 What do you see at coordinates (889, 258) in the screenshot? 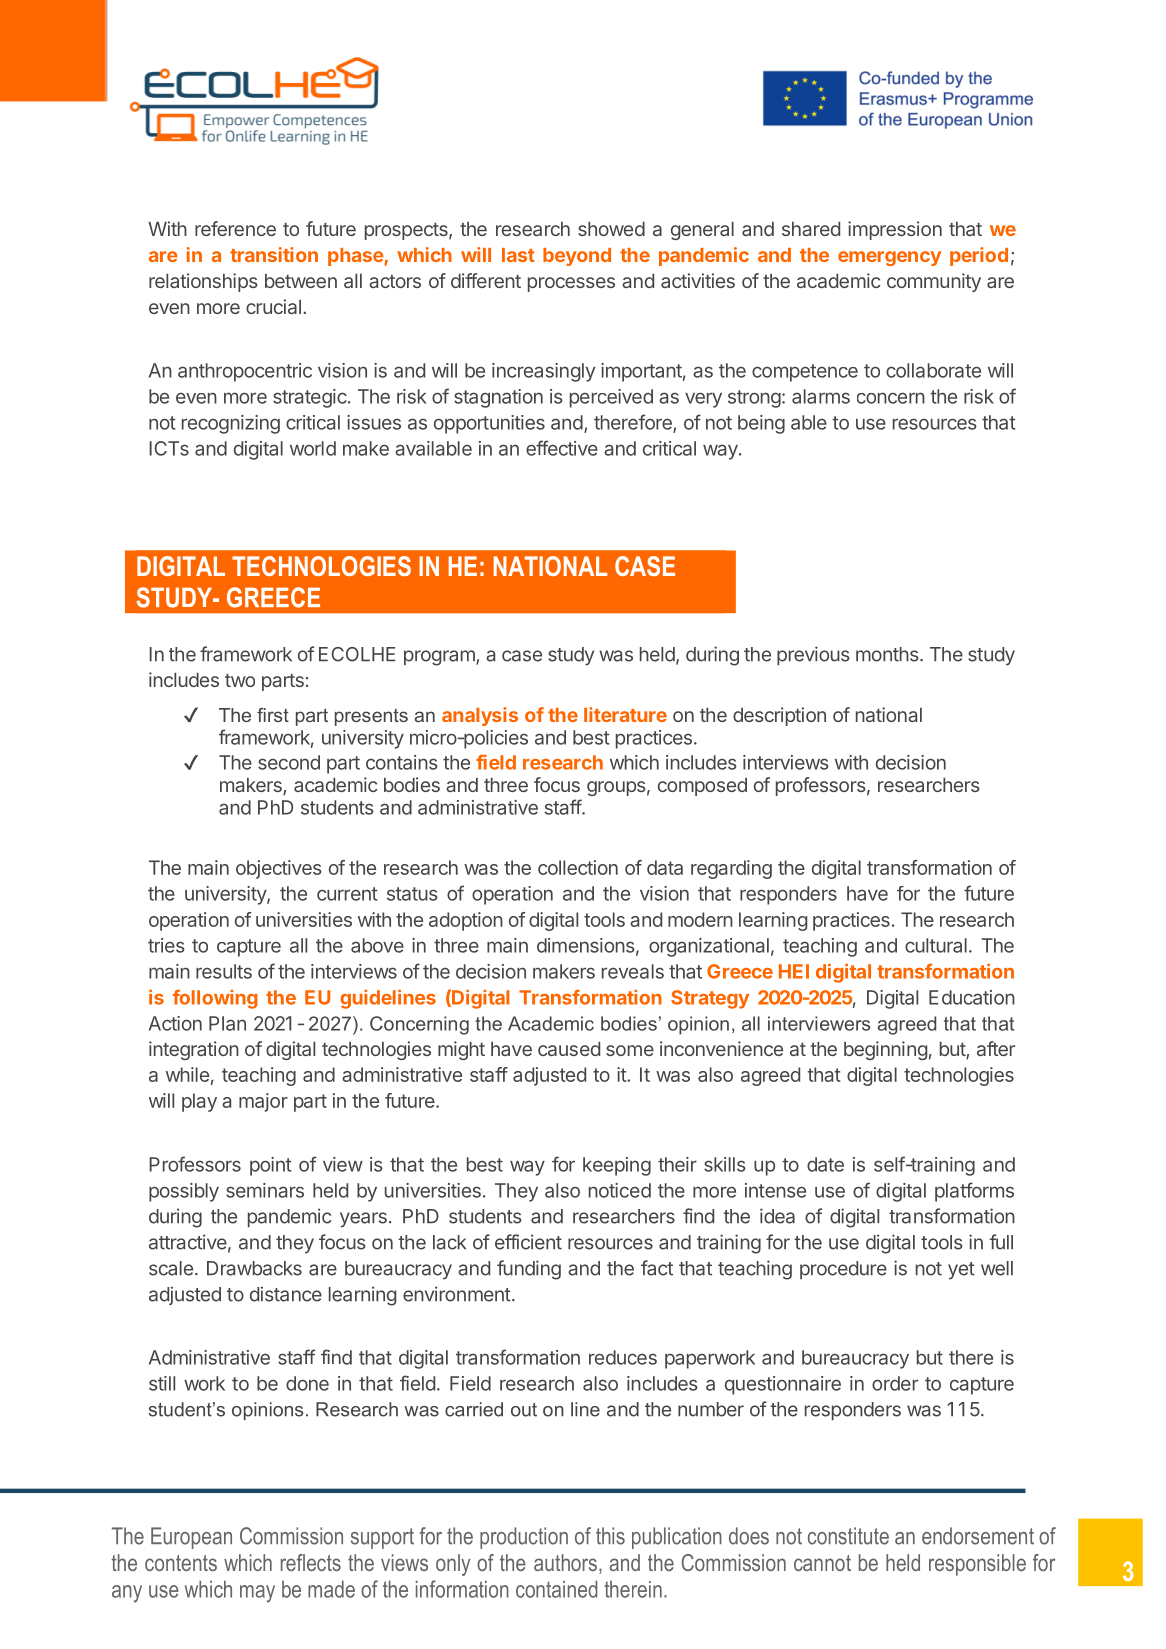
I see `emergency` at bounding box center [889, 258].
